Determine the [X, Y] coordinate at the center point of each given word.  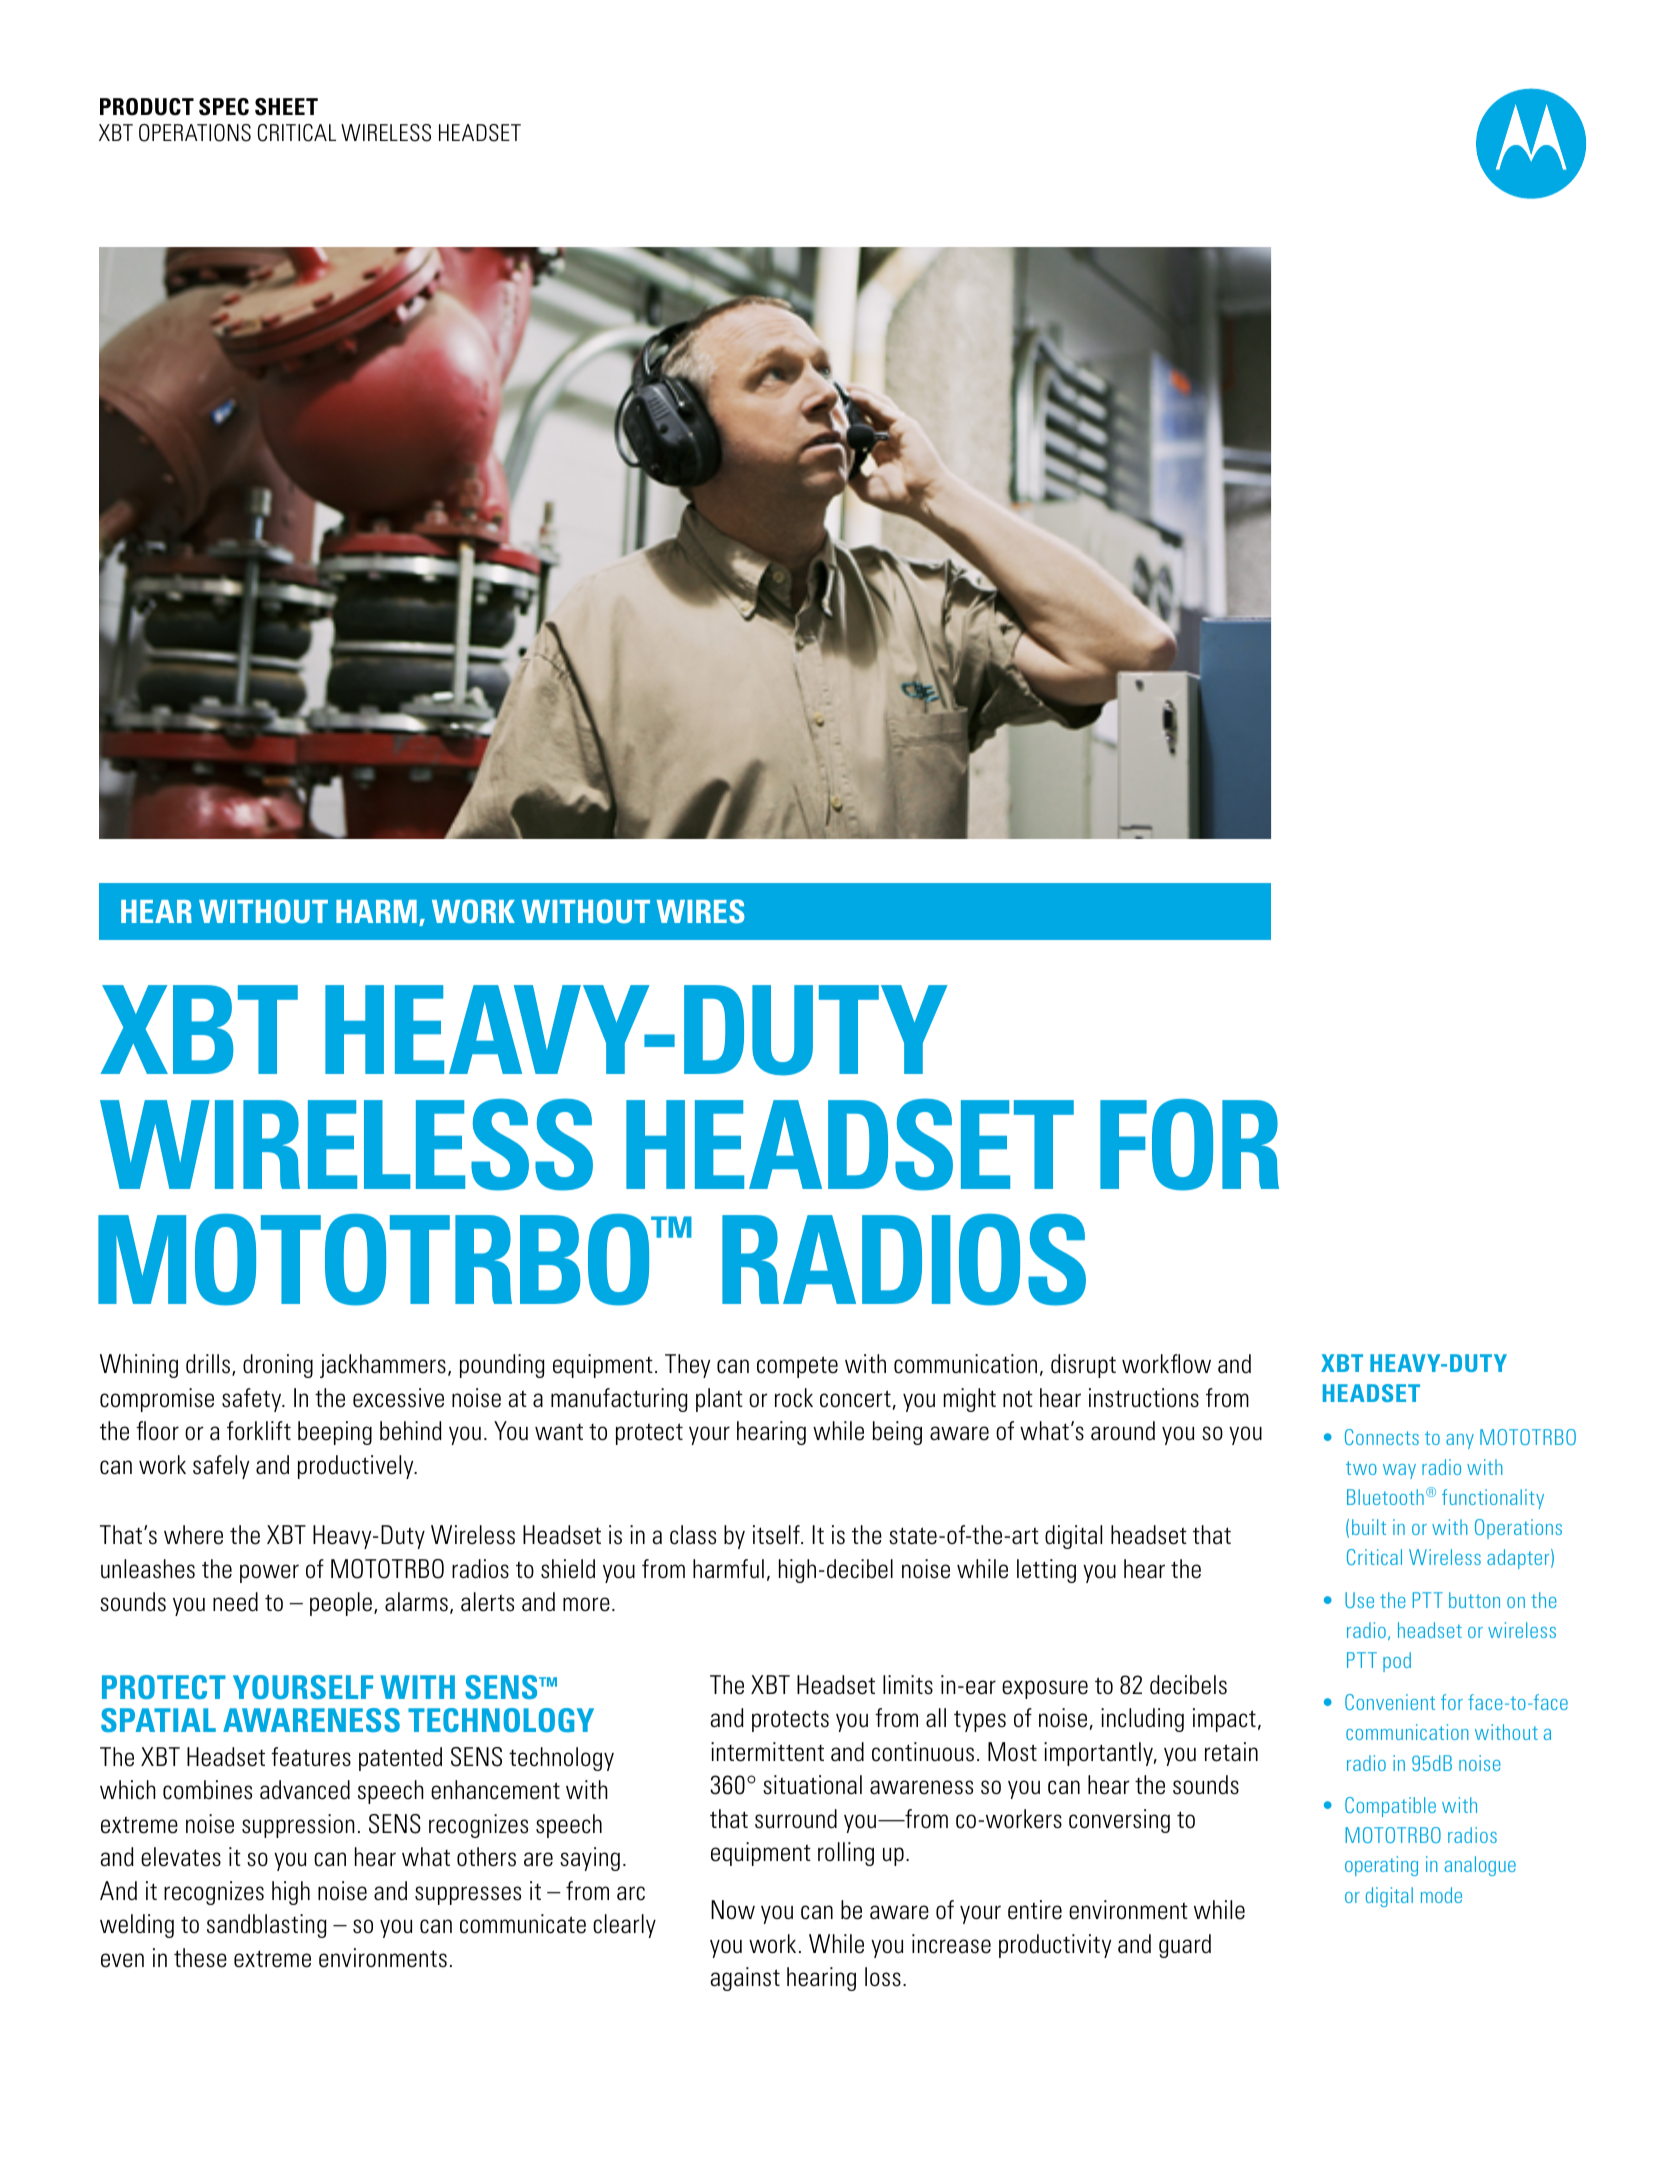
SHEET [286, 107]
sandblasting [267, 1926]
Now [733, 1910]
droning [278, 1366]
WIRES [701, 911]
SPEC [224, 107]
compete [797, 1367]
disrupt [1083, 1366]
